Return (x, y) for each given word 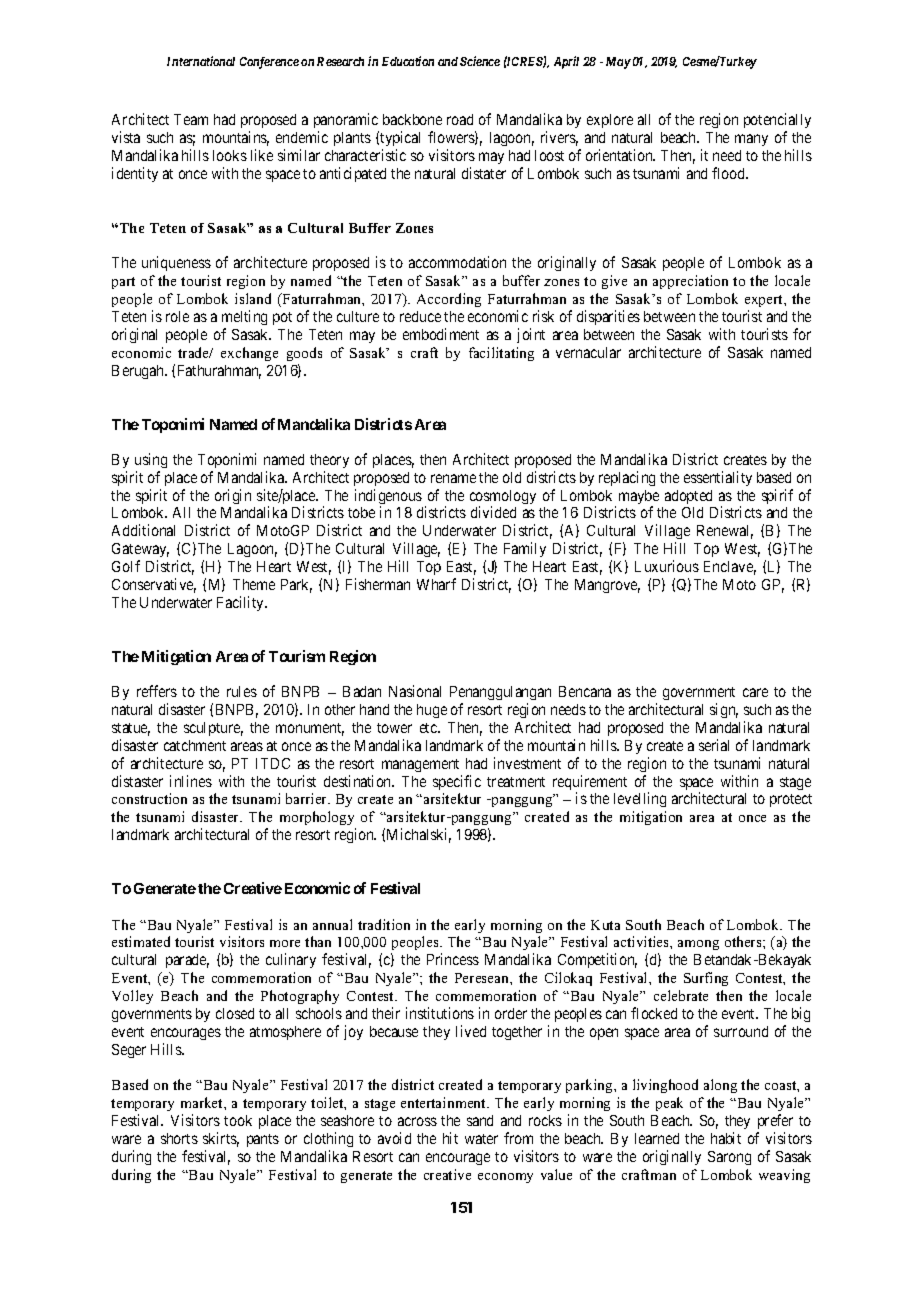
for (802, 334)
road (460, 119)
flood (730, 173)
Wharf (436, 584)
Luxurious (667, 566)
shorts (179, 1138)
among (698, 945)
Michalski (419, 835)
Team (191, 119)
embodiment (441, 334)
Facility (241, 603)
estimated (141, 941)
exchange (249, 354)
